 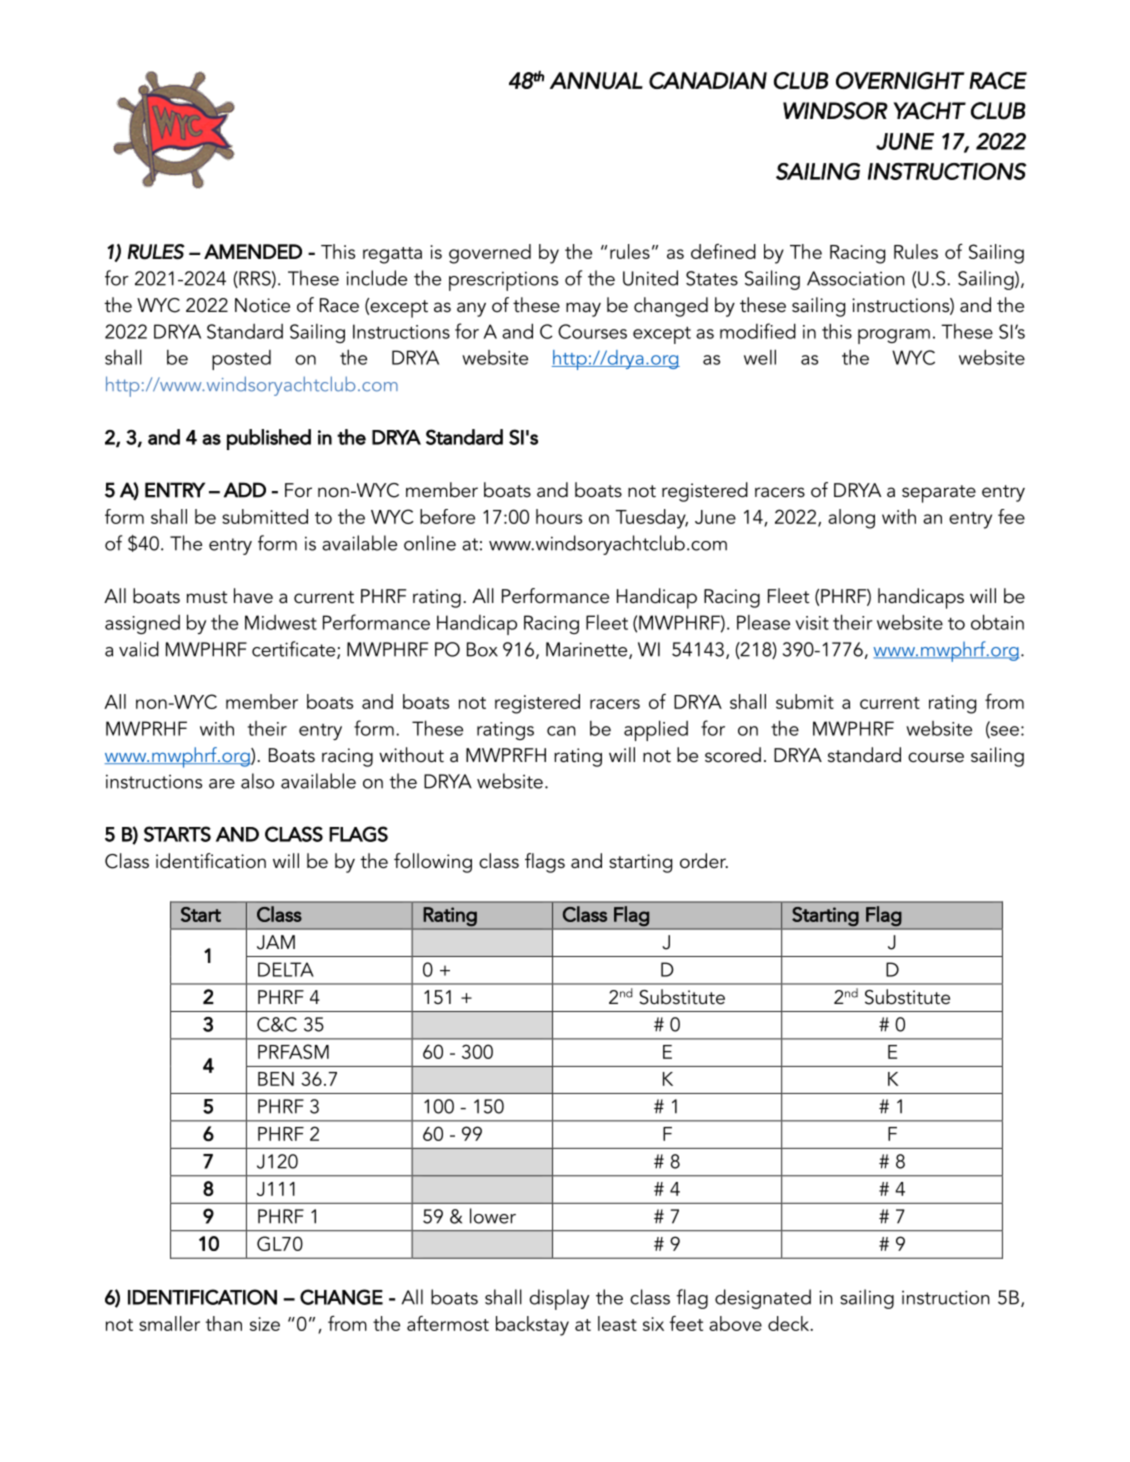 What do you see at coordinates (812, 623) in the document?
I see `visit` at bounding box center [812, 623].
